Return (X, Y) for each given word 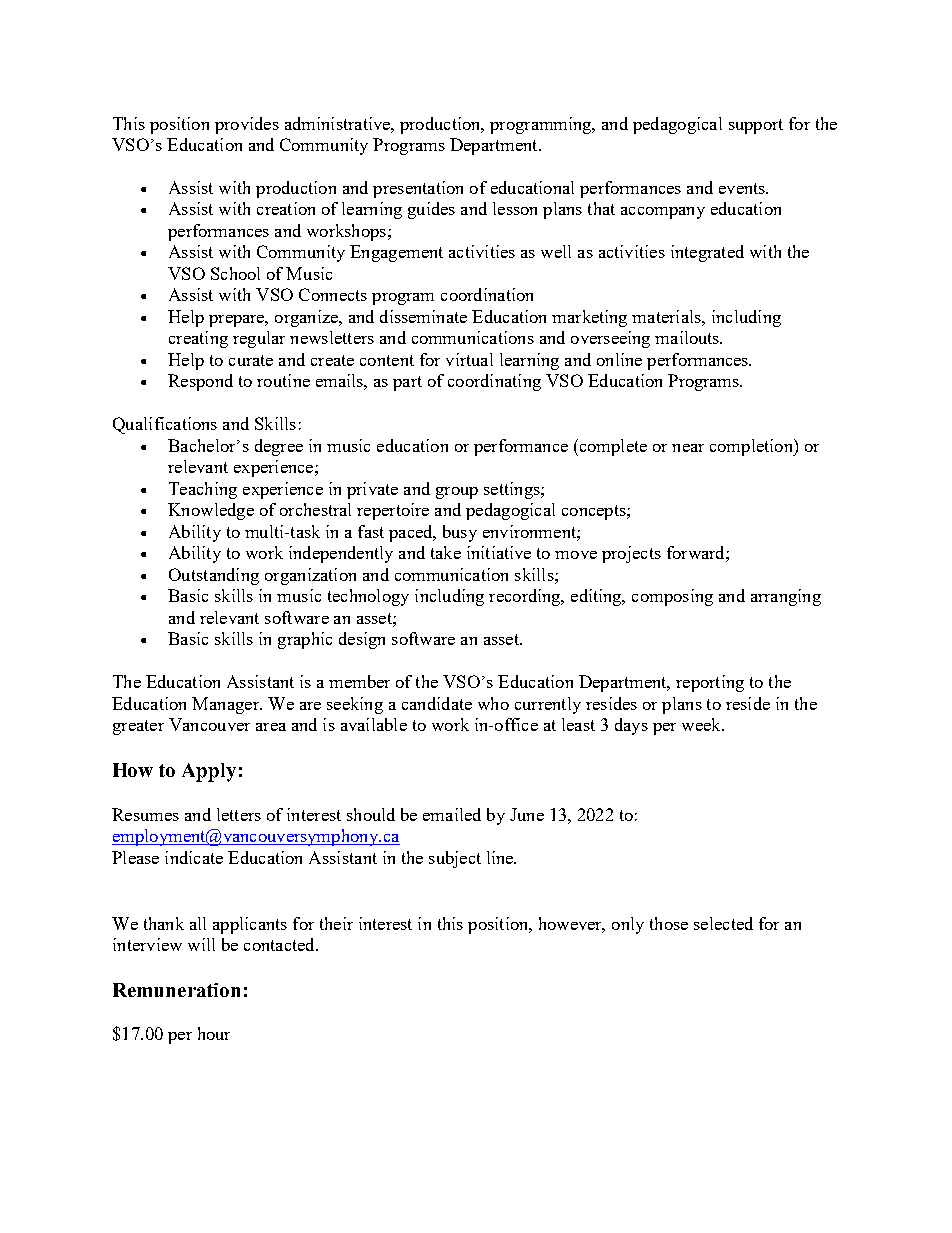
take (446, 552)
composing (672, 597)
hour (214, 1033)
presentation (418, 189)
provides (247, 125)
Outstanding (214, 576)
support (756, 126)
